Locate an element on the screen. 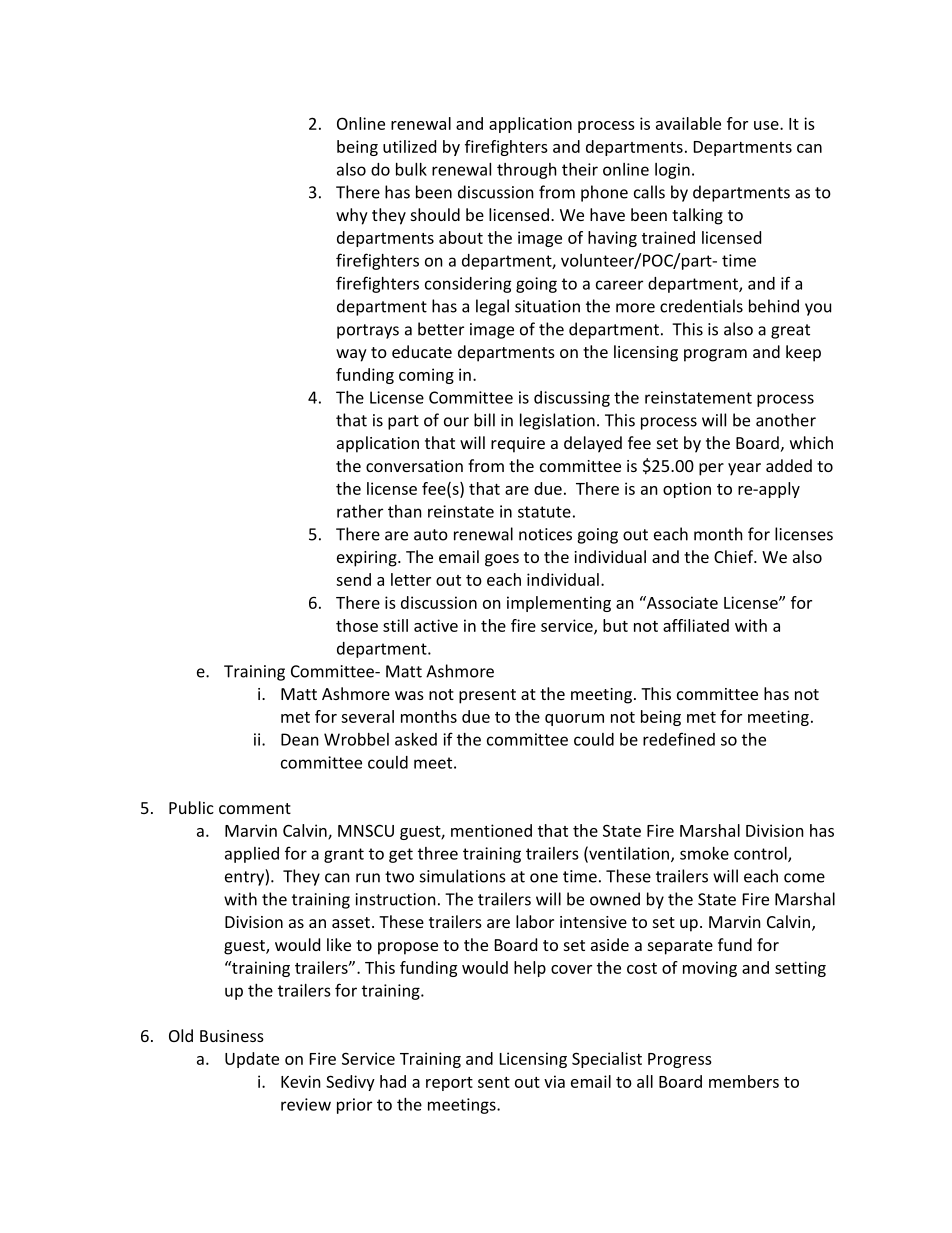 This screenshot has height=1233, width=952. affiliated is located at coordinates (696, 625).
